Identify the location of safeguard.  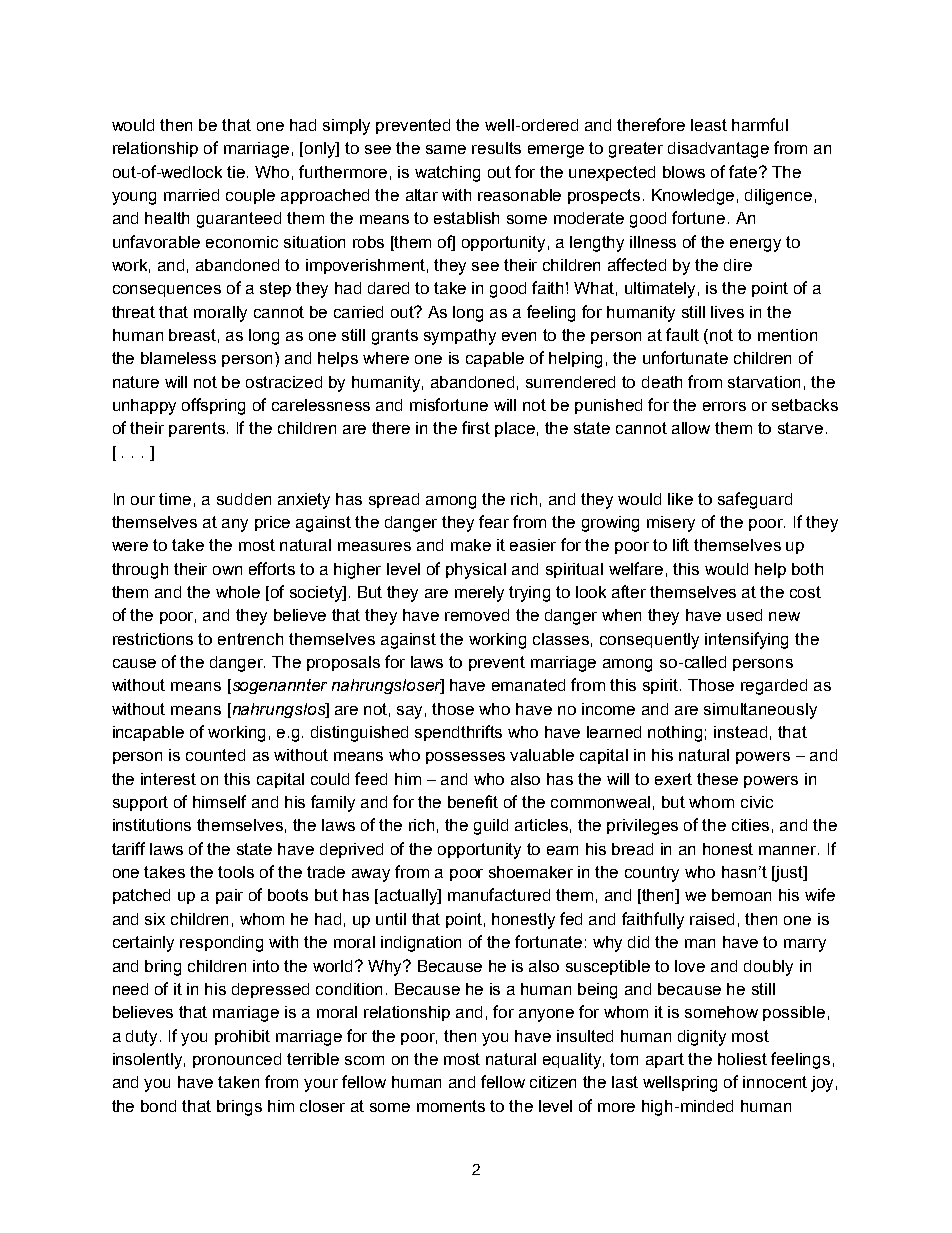
(755, 500).
